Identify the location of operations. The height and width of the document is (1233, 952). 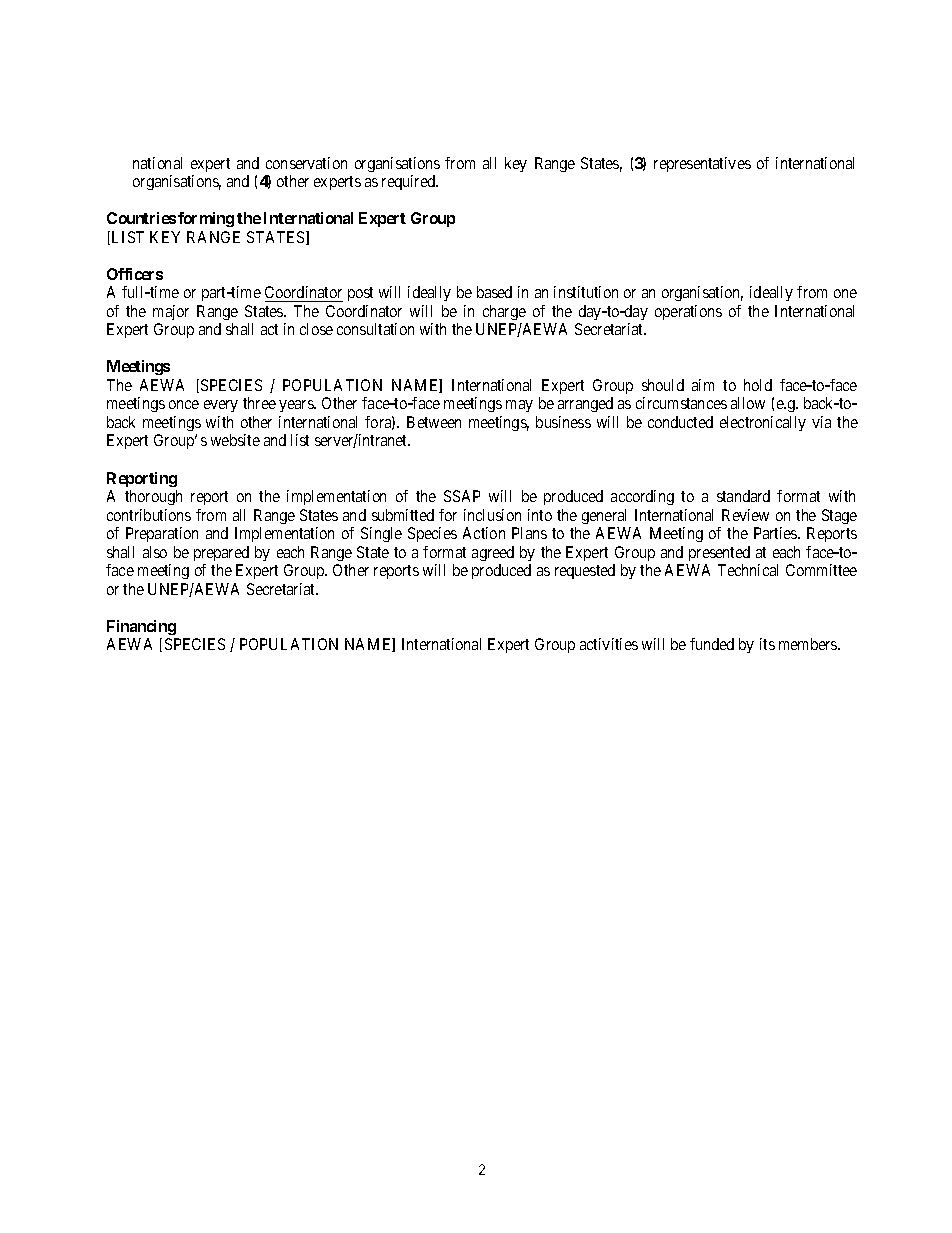
(688, 312).
